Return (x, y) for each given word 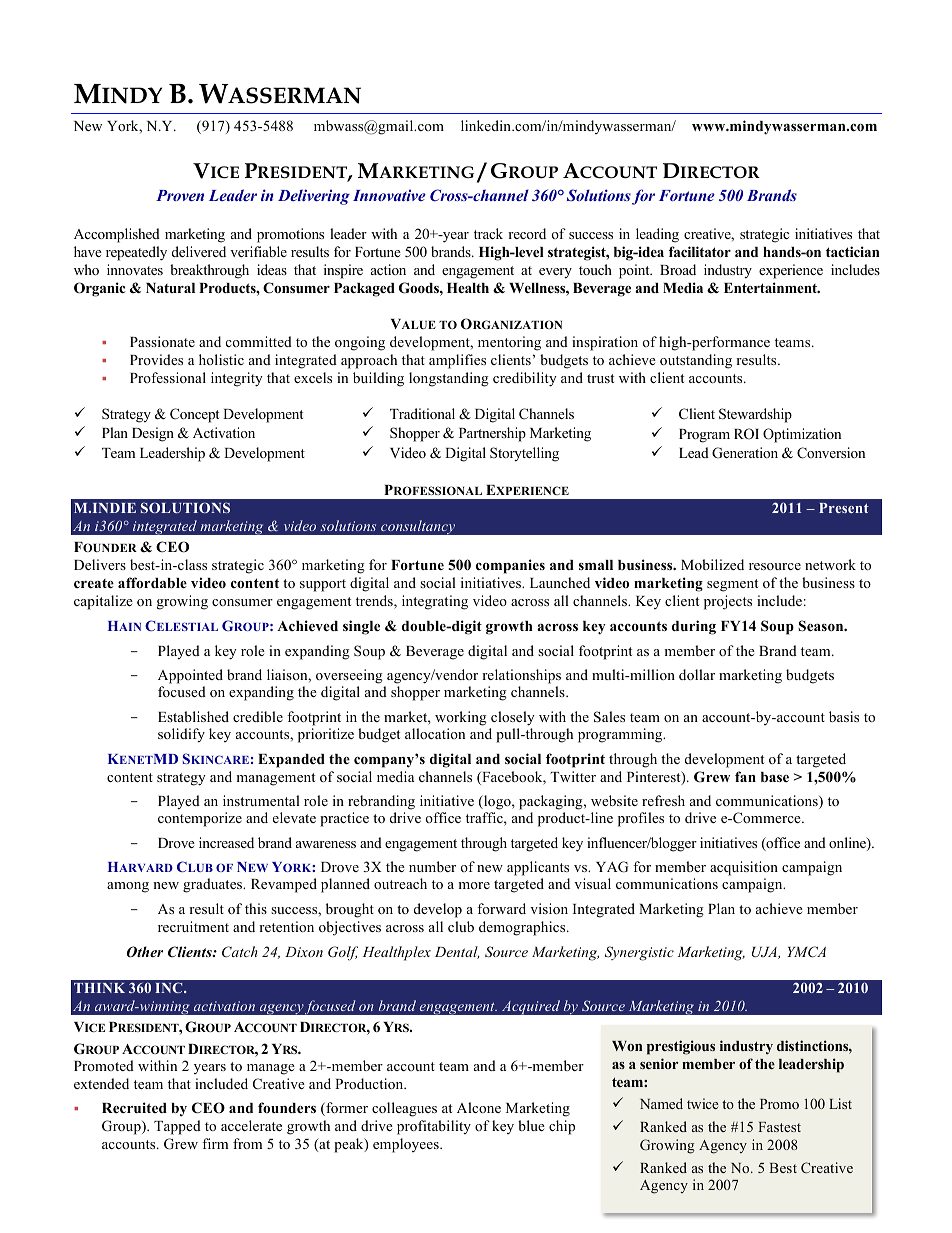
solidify (181, 735)
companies (510, 566)
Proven (180, 195)
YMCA (806, 952)
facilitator (700, 251)
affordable (152, 582)
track (488, 233)
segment (732, 585)
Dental (457, 952)
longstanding (449, 379)
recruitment (193, 926)
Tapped (177, 1127)
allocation (435, 733)
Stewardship (755, 415)
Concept (194, 415)
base (775, 777)
